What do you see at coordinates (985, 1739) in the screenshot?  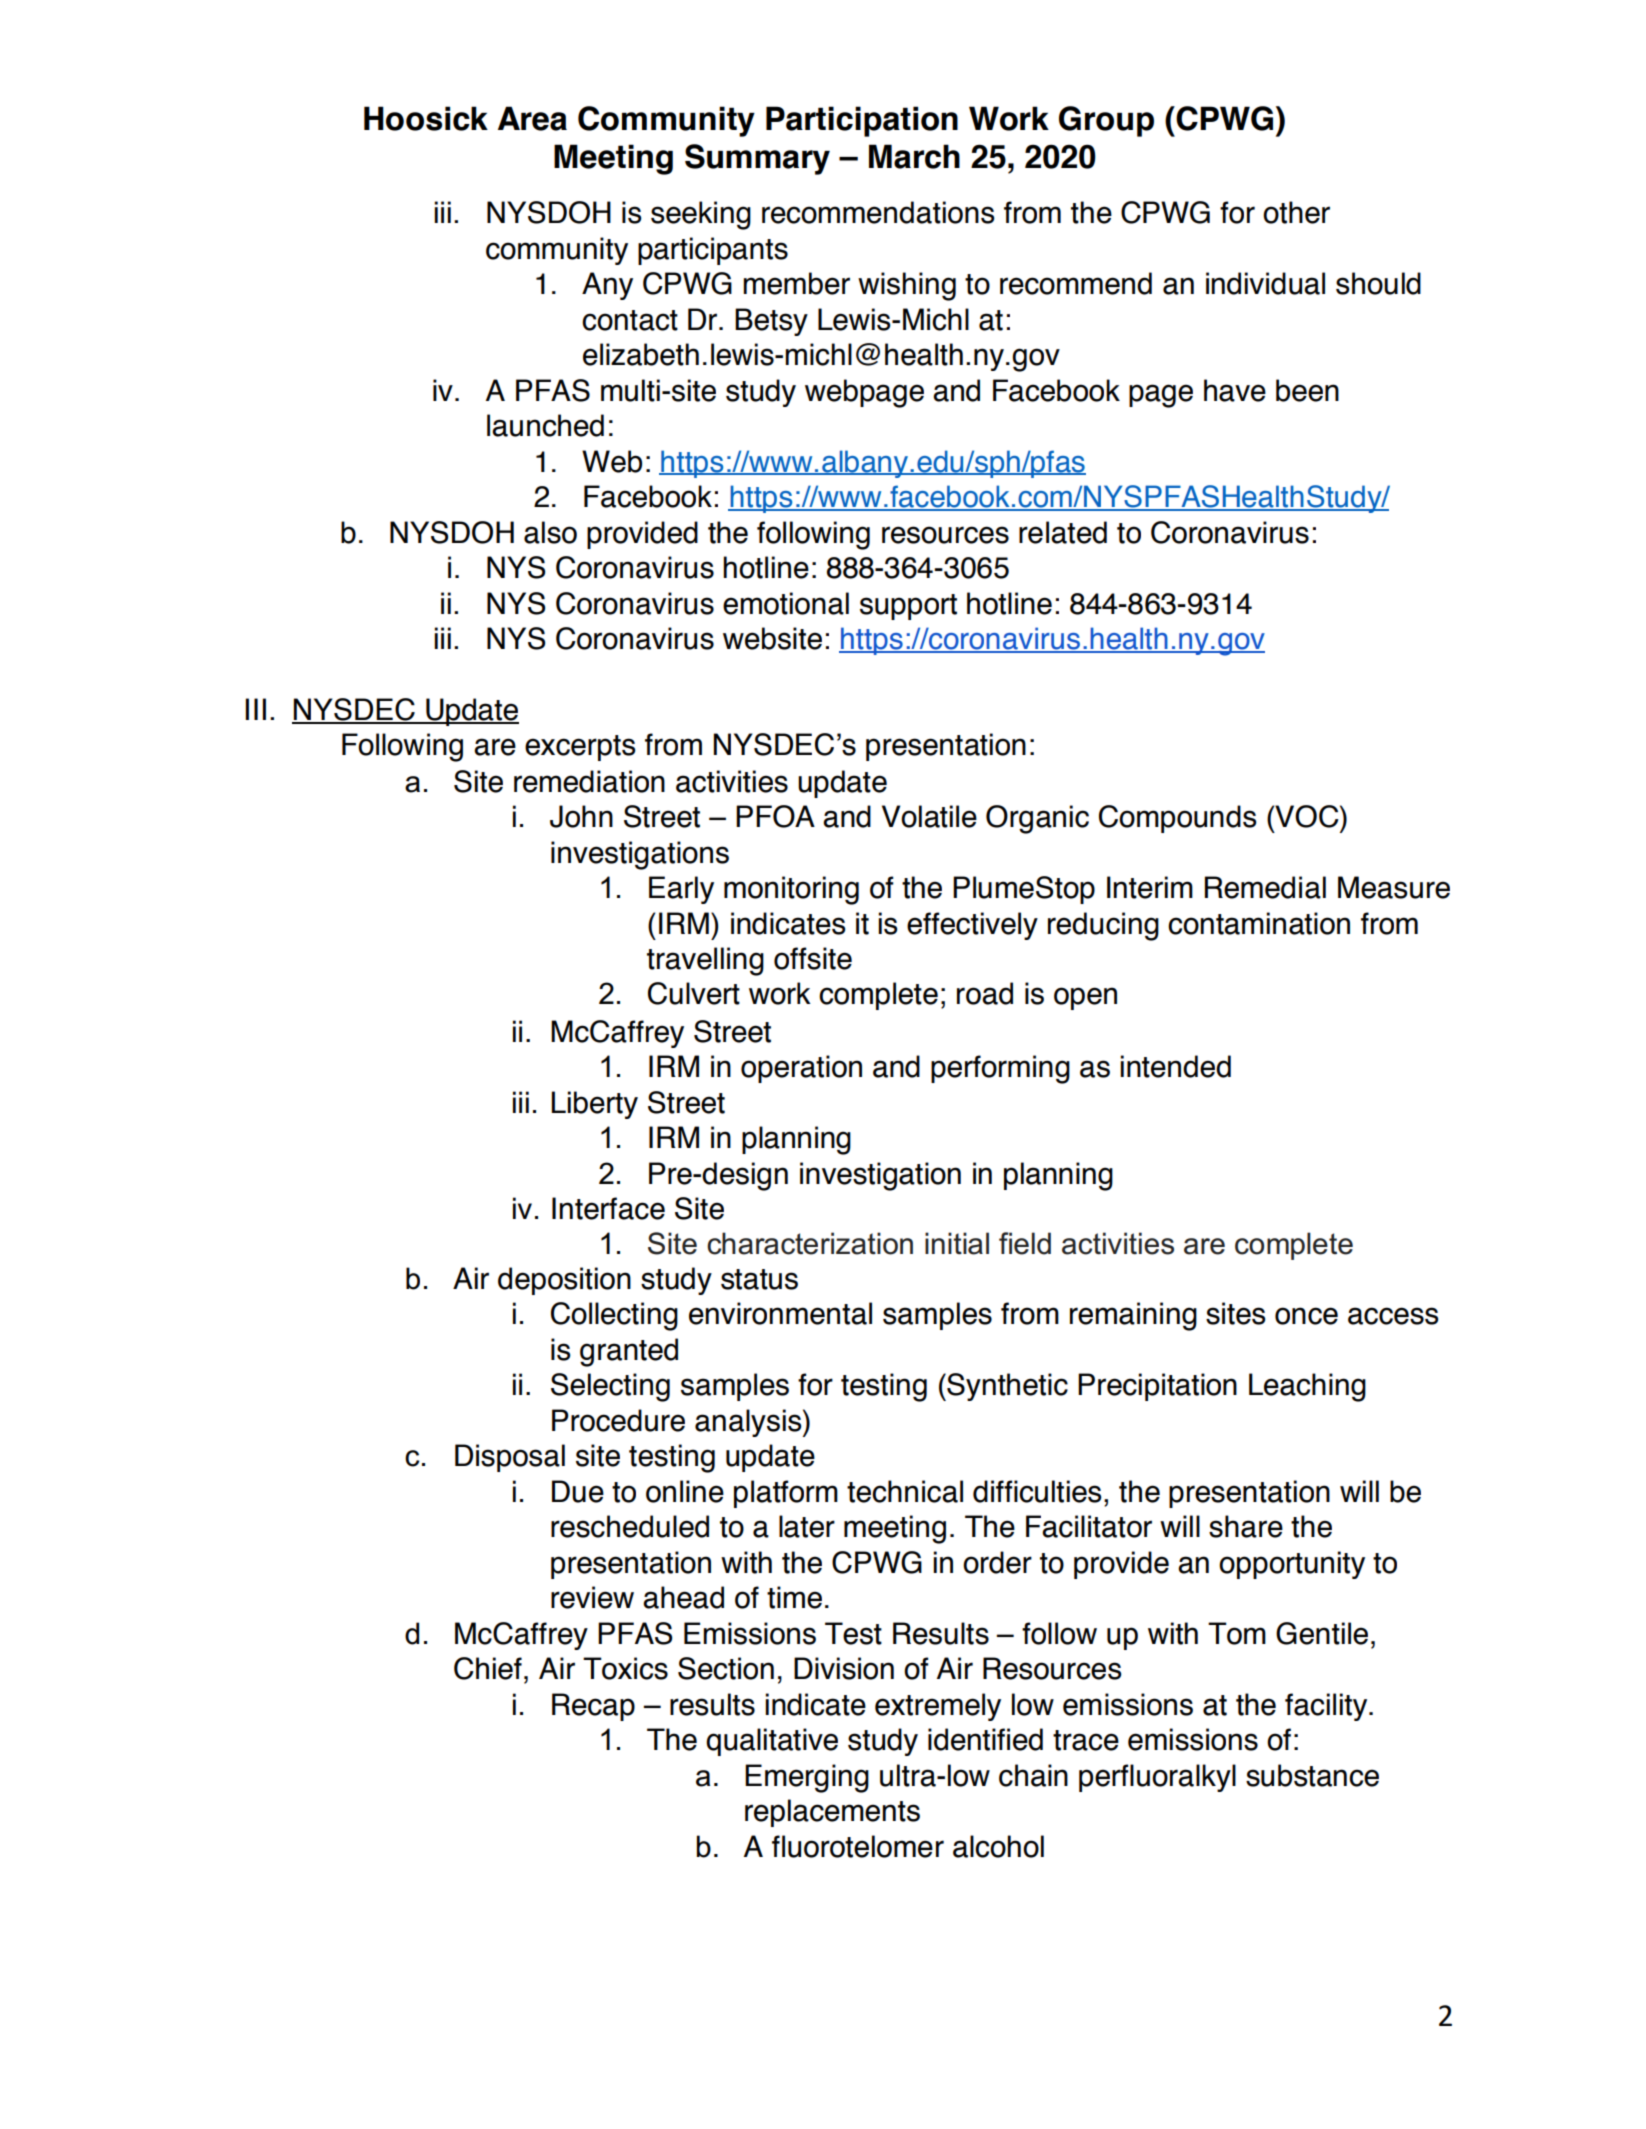 I see `identified` at bounding box center [985, 1739].
